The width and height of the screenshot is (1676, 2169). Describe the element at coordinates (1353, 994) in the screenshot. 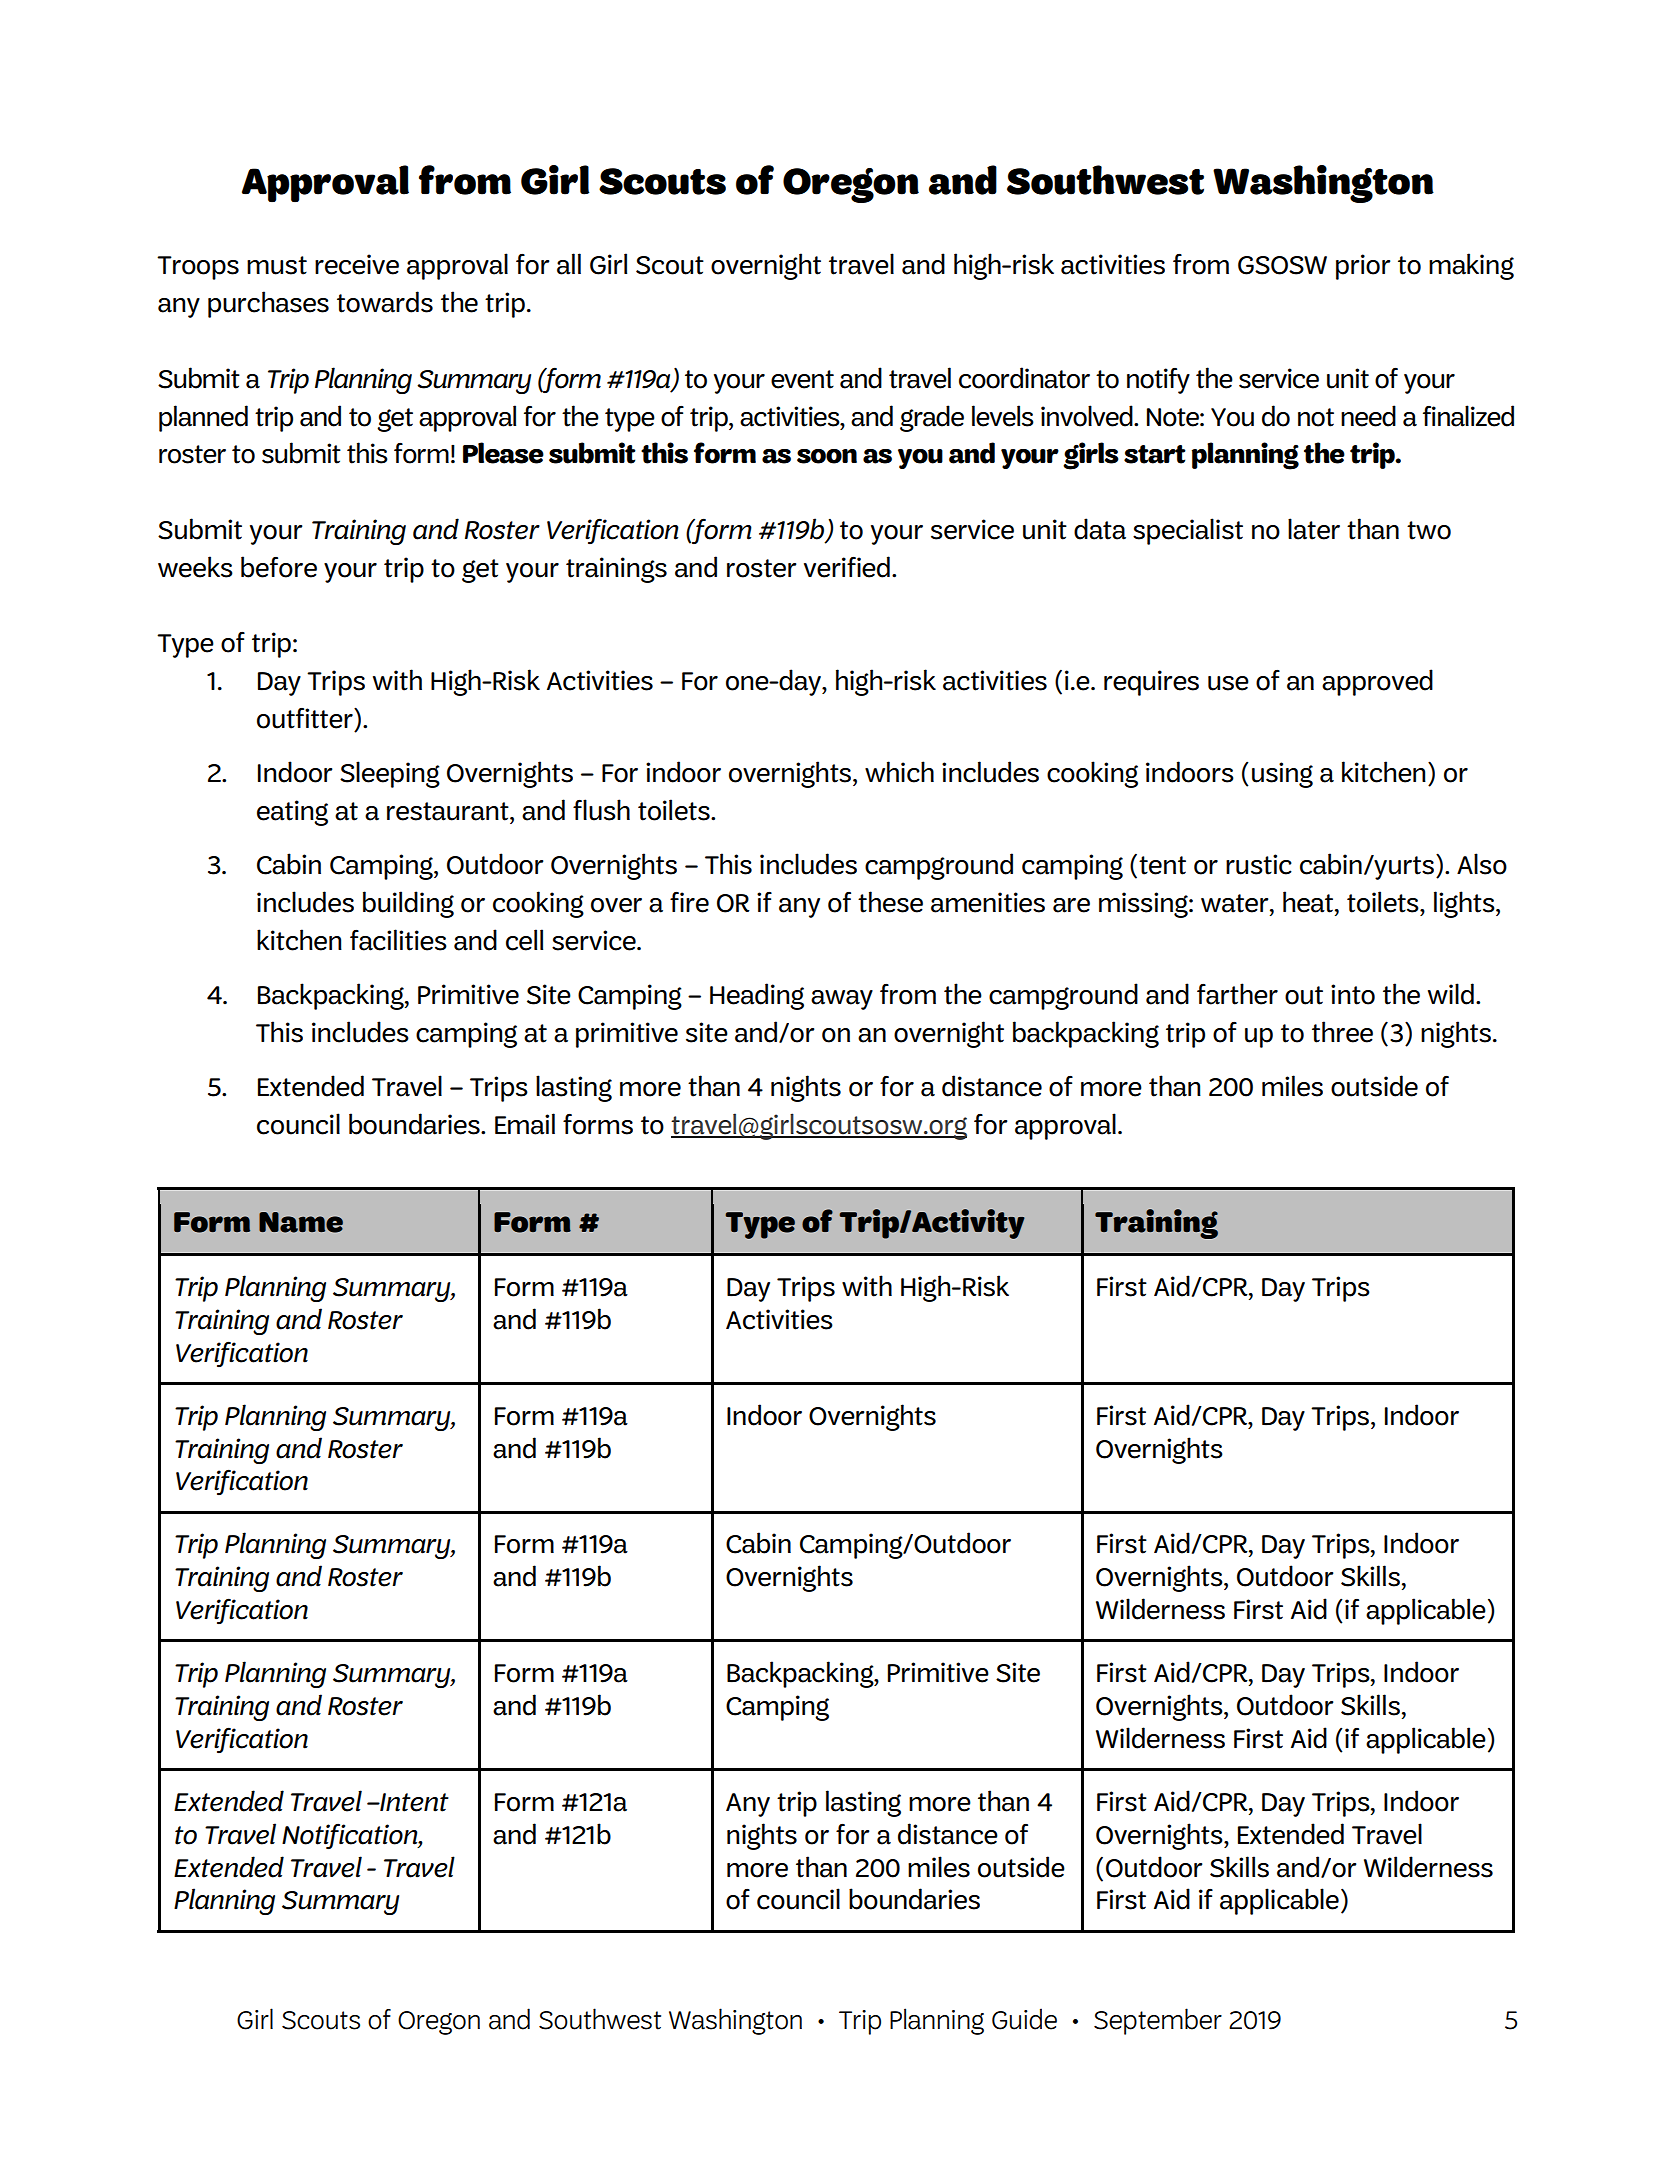

I see `into` at that location.
